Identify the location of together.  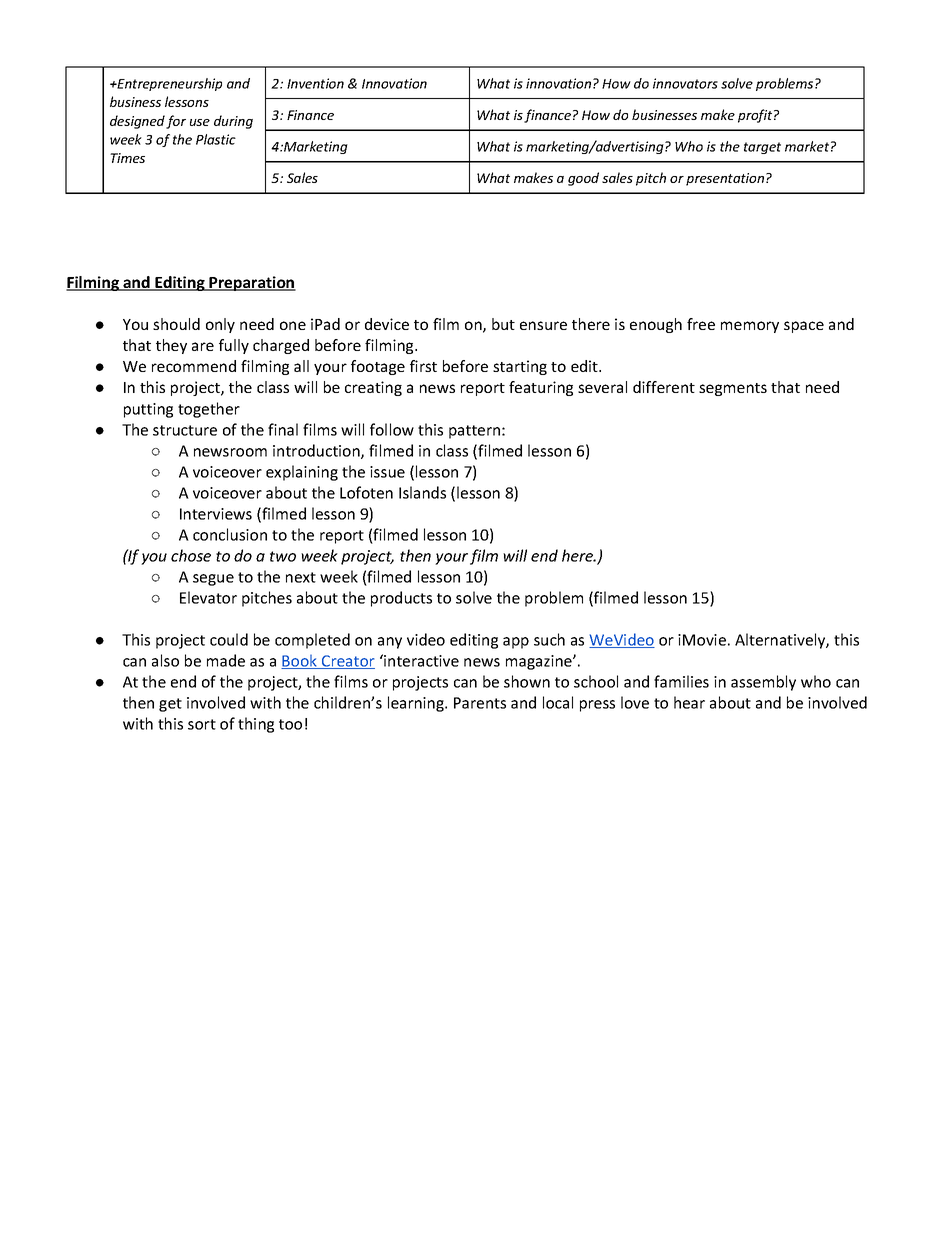
(209, 410).
